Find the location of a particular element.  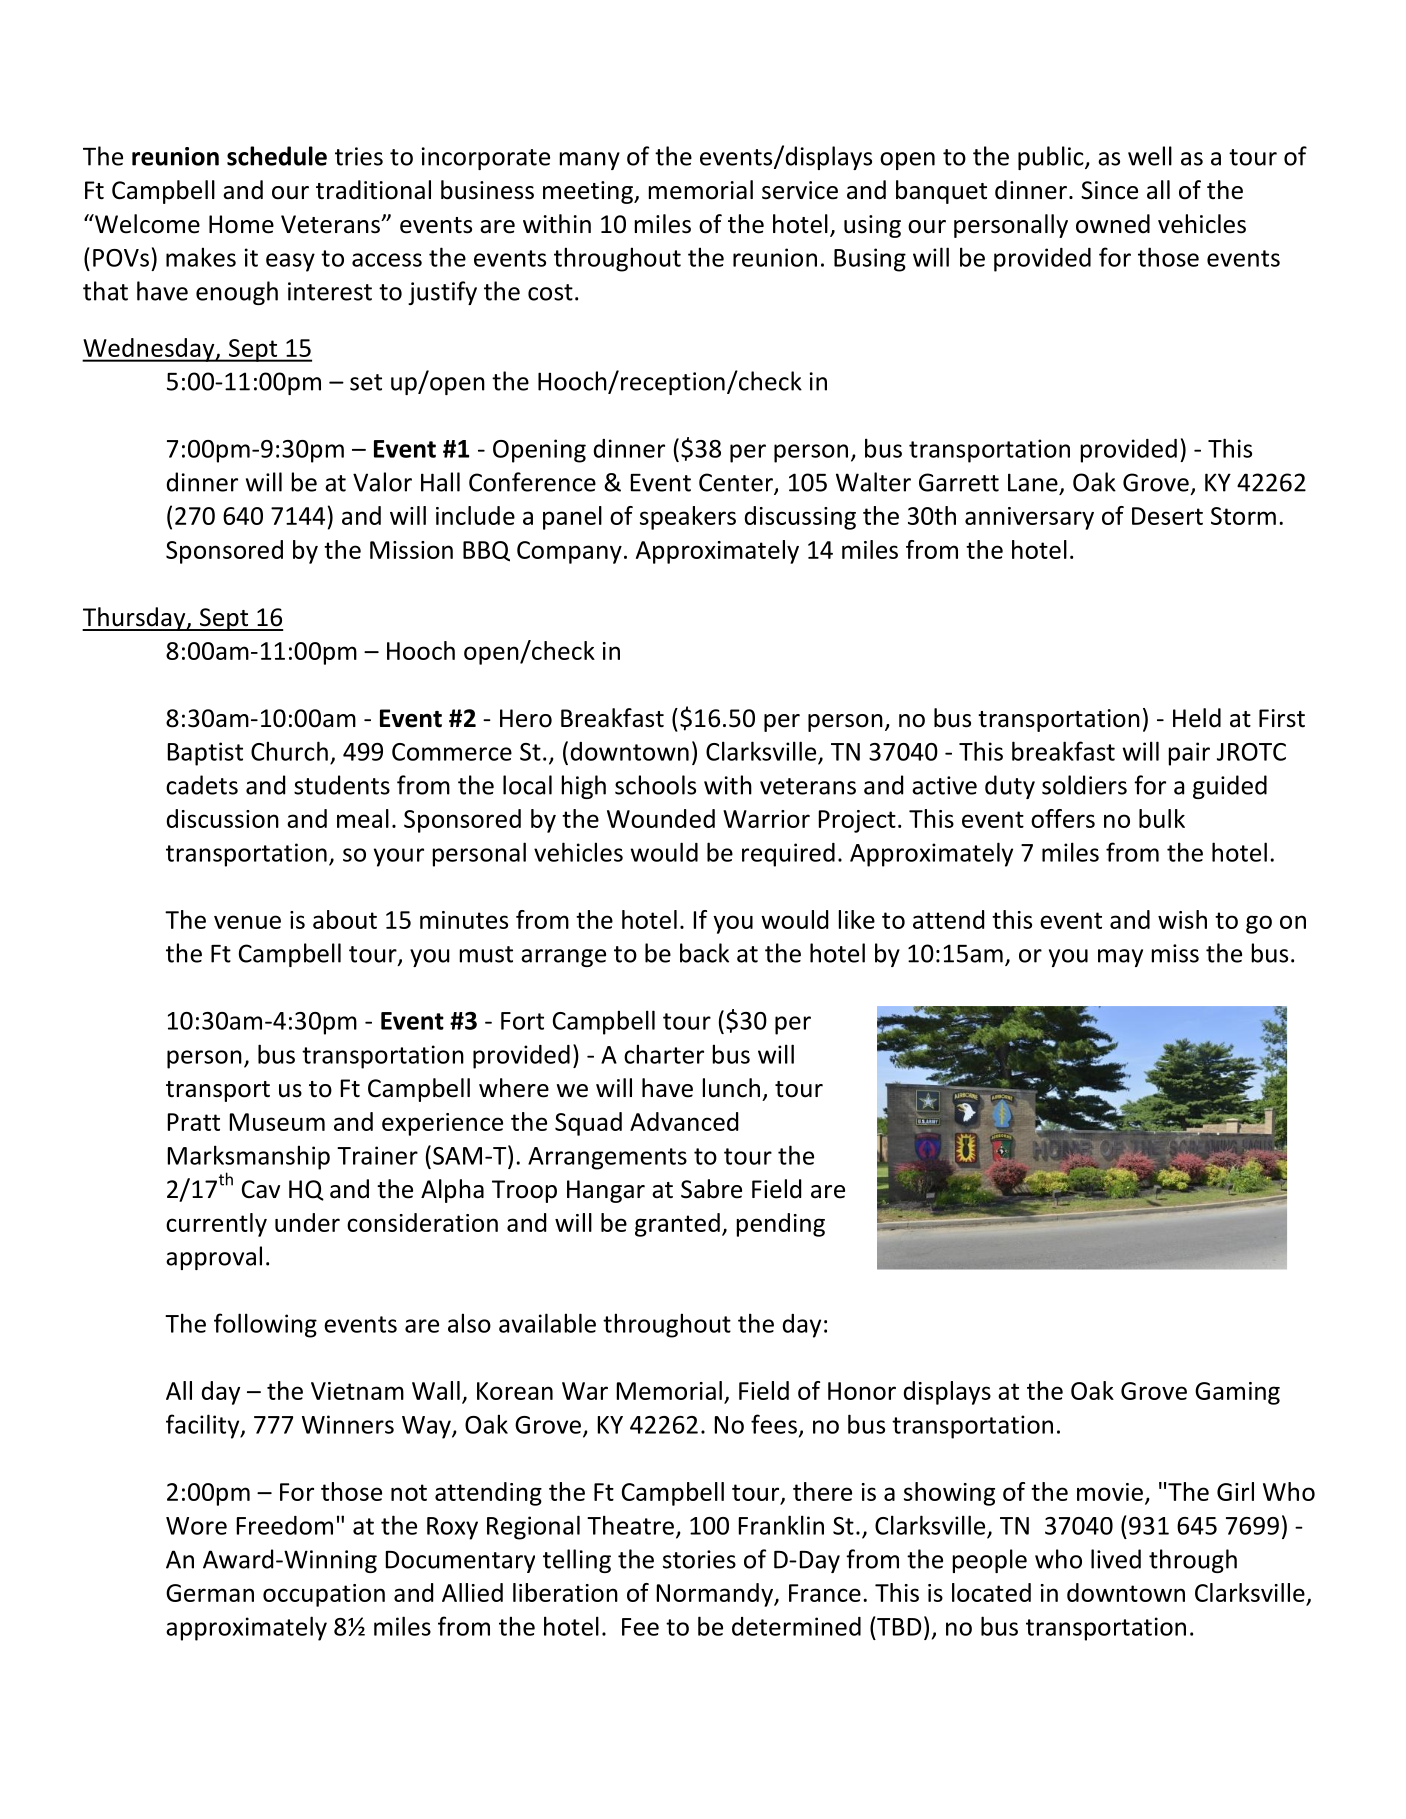

wish is located at coordinates (1182, 919).
